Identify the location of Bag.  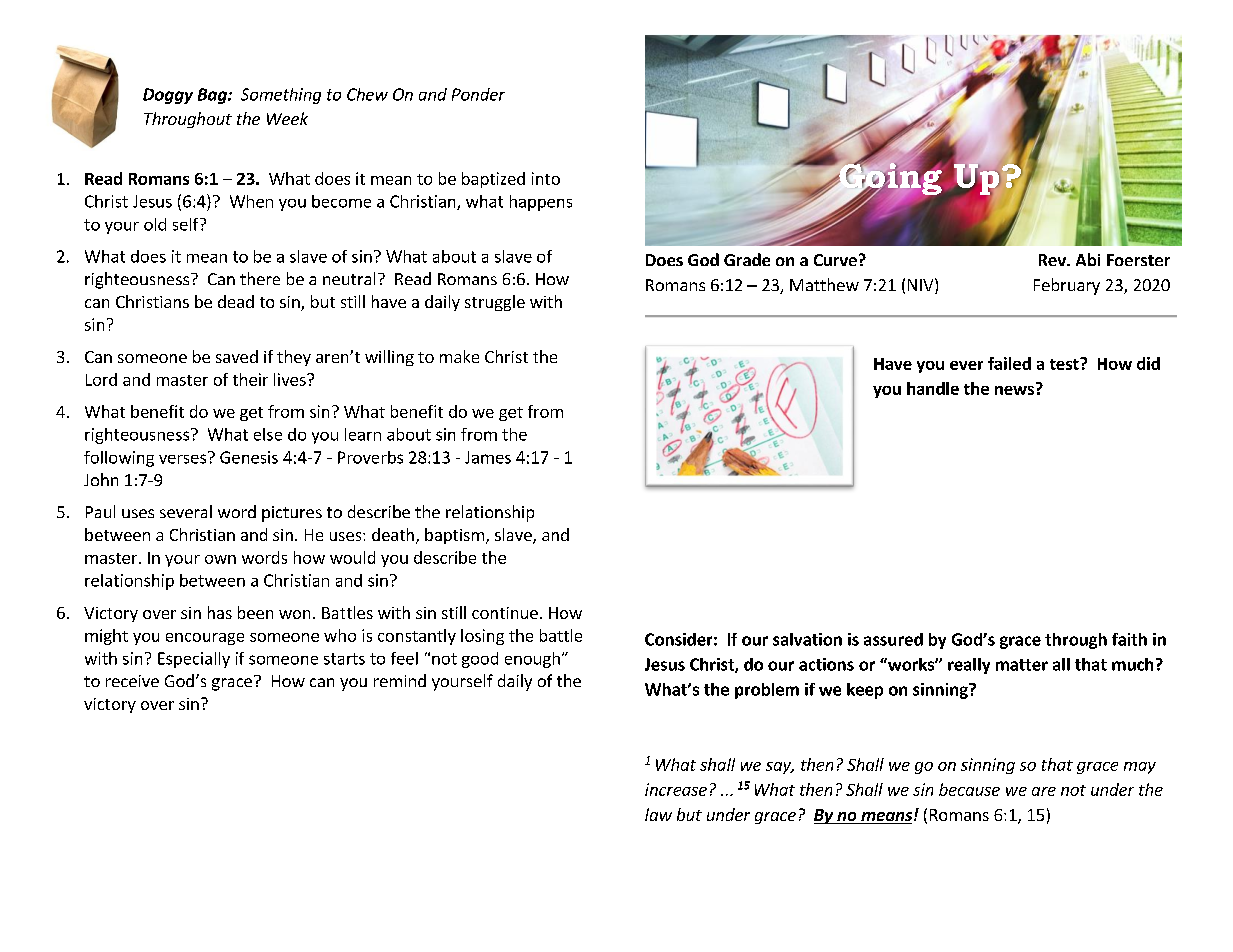
(213, 96).
